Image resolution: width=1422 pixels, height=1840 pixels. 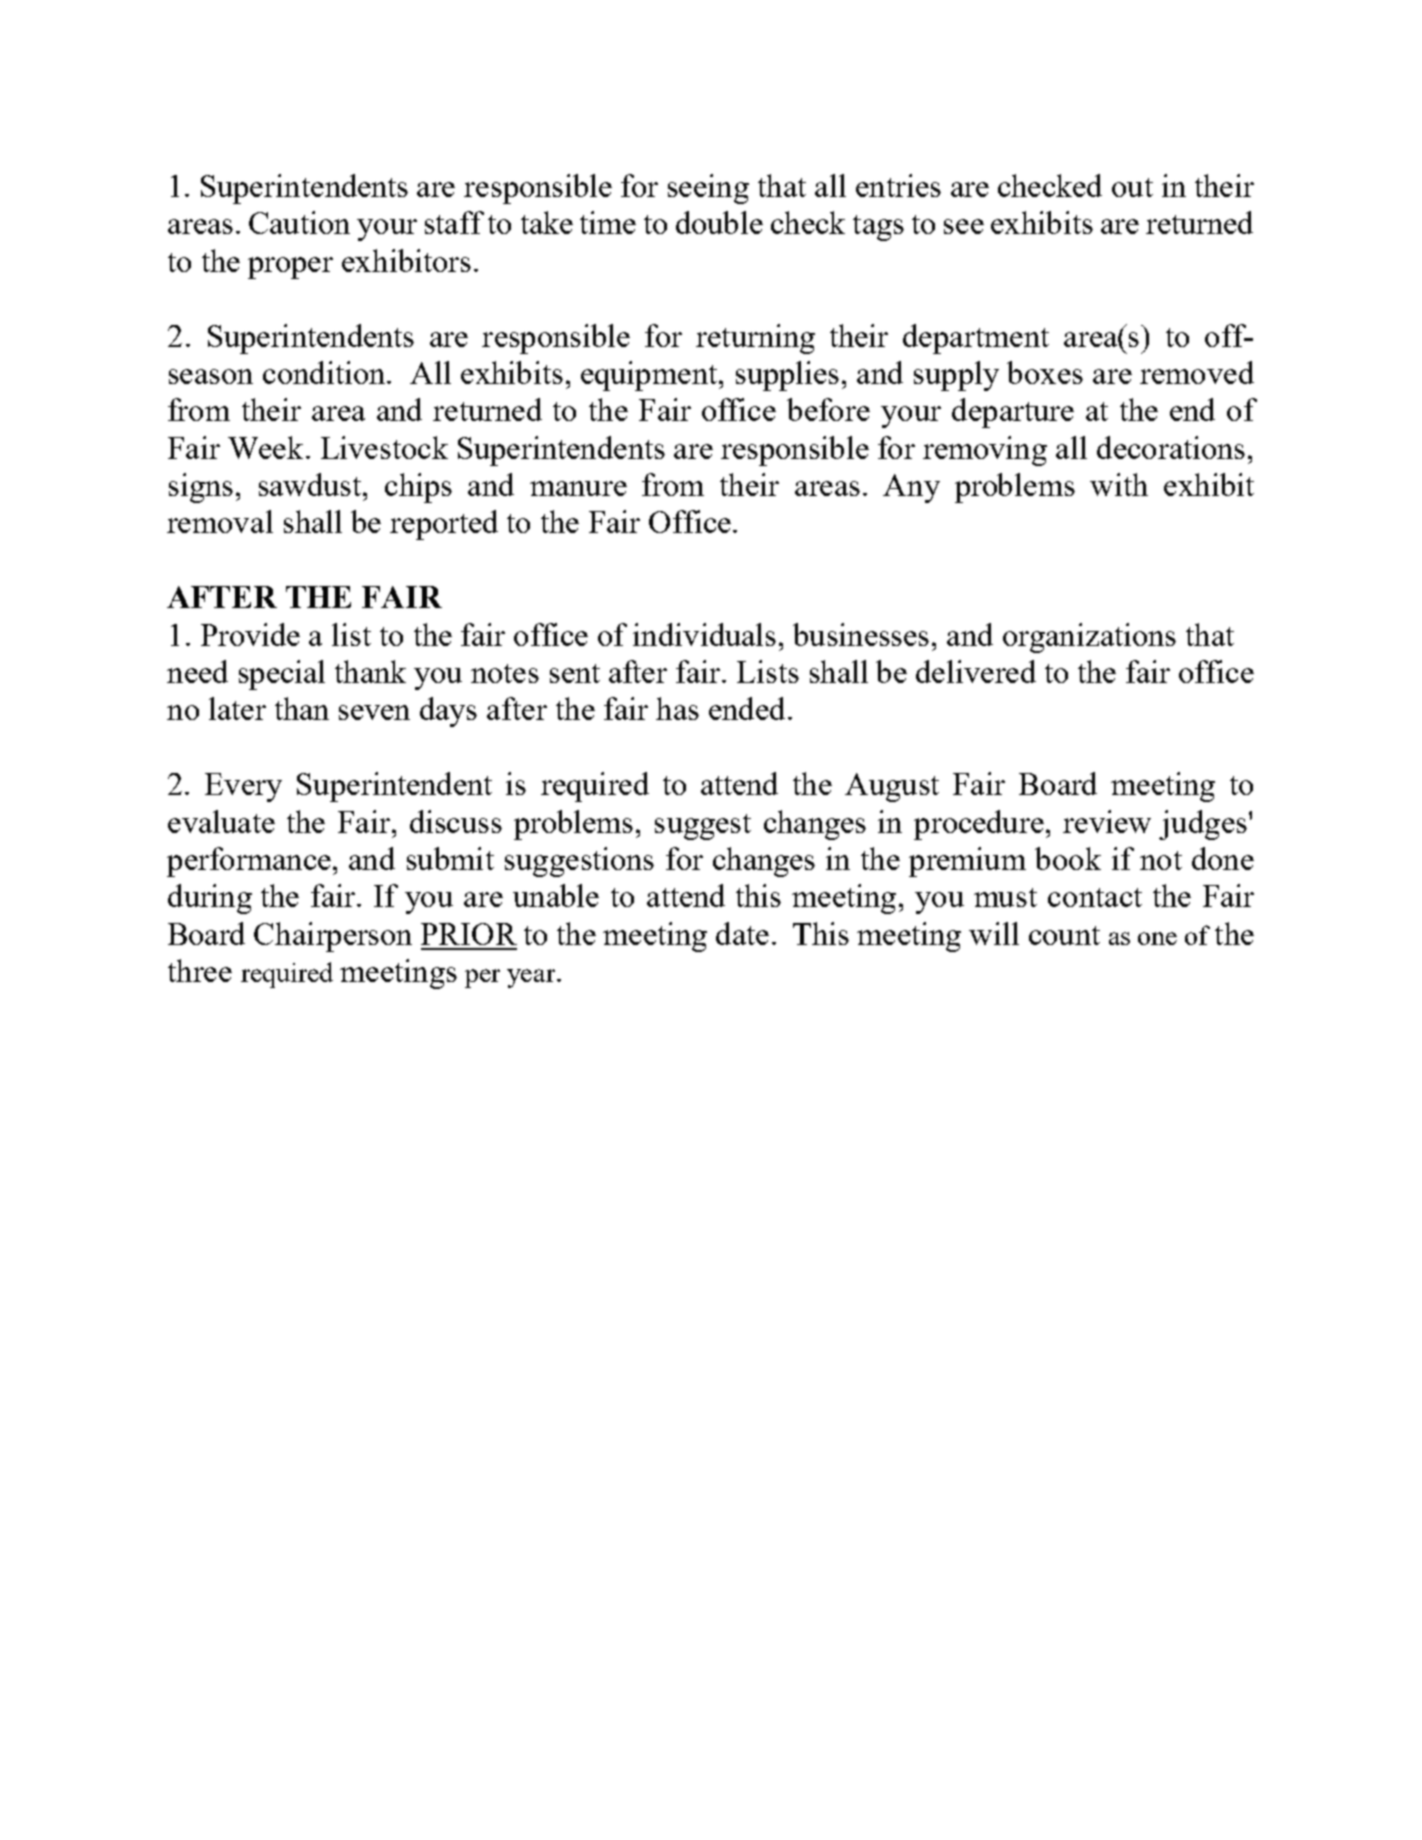 I want to click on seven, so click(x=374, y=712).
